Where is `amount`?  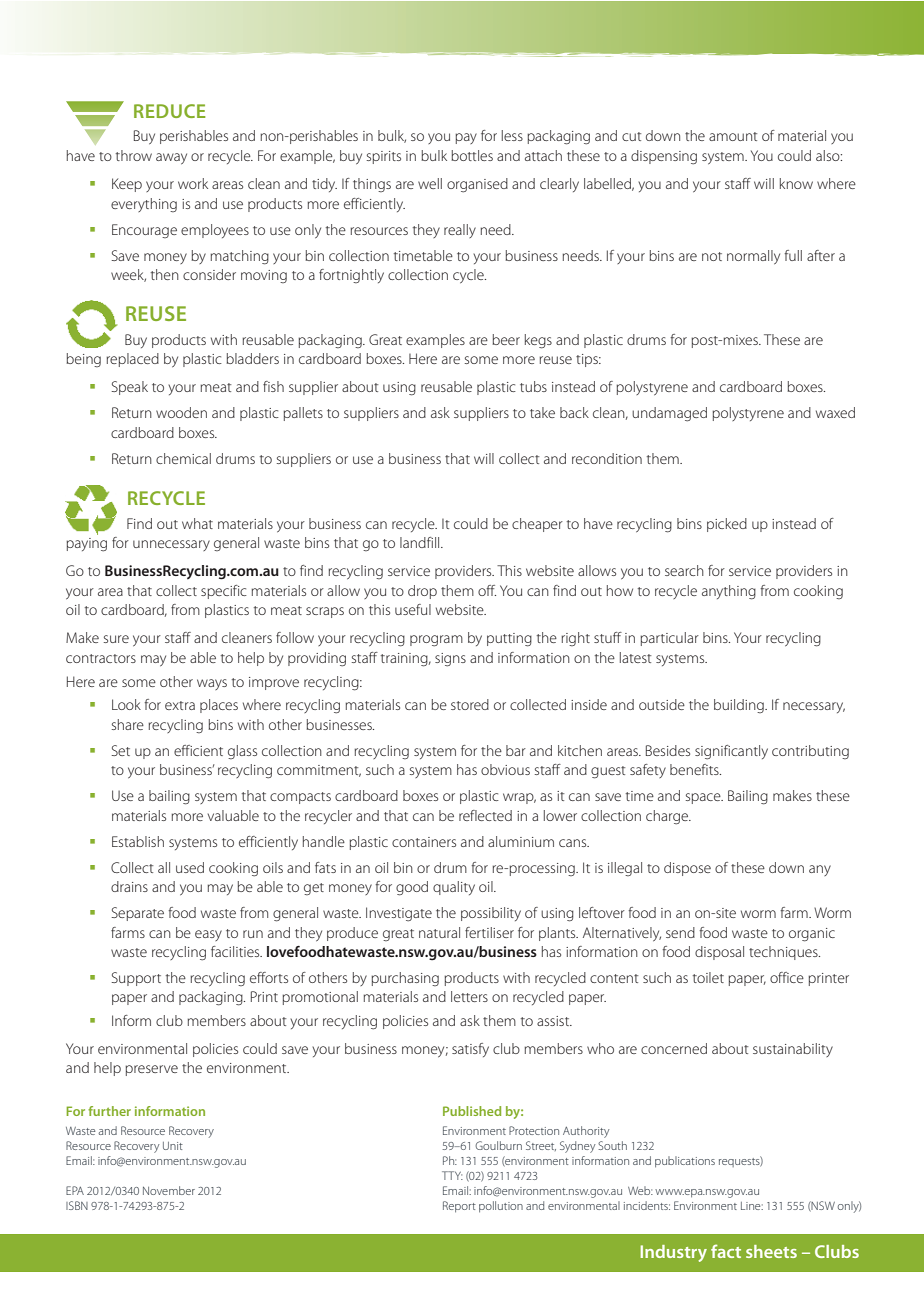 amount is located at coordinates (733, 136).
